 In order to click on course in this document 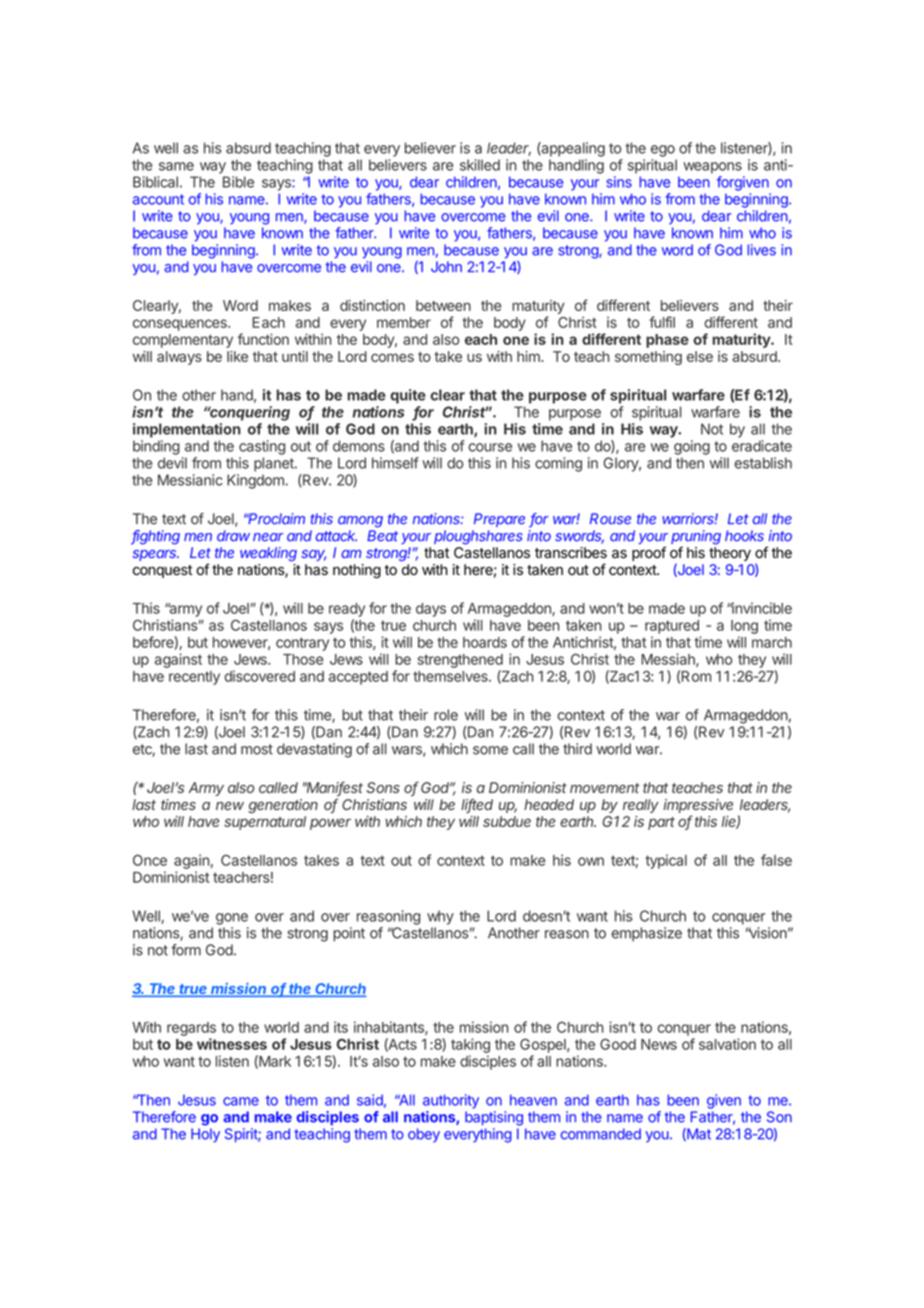, I will do `click(490, 447)`.
